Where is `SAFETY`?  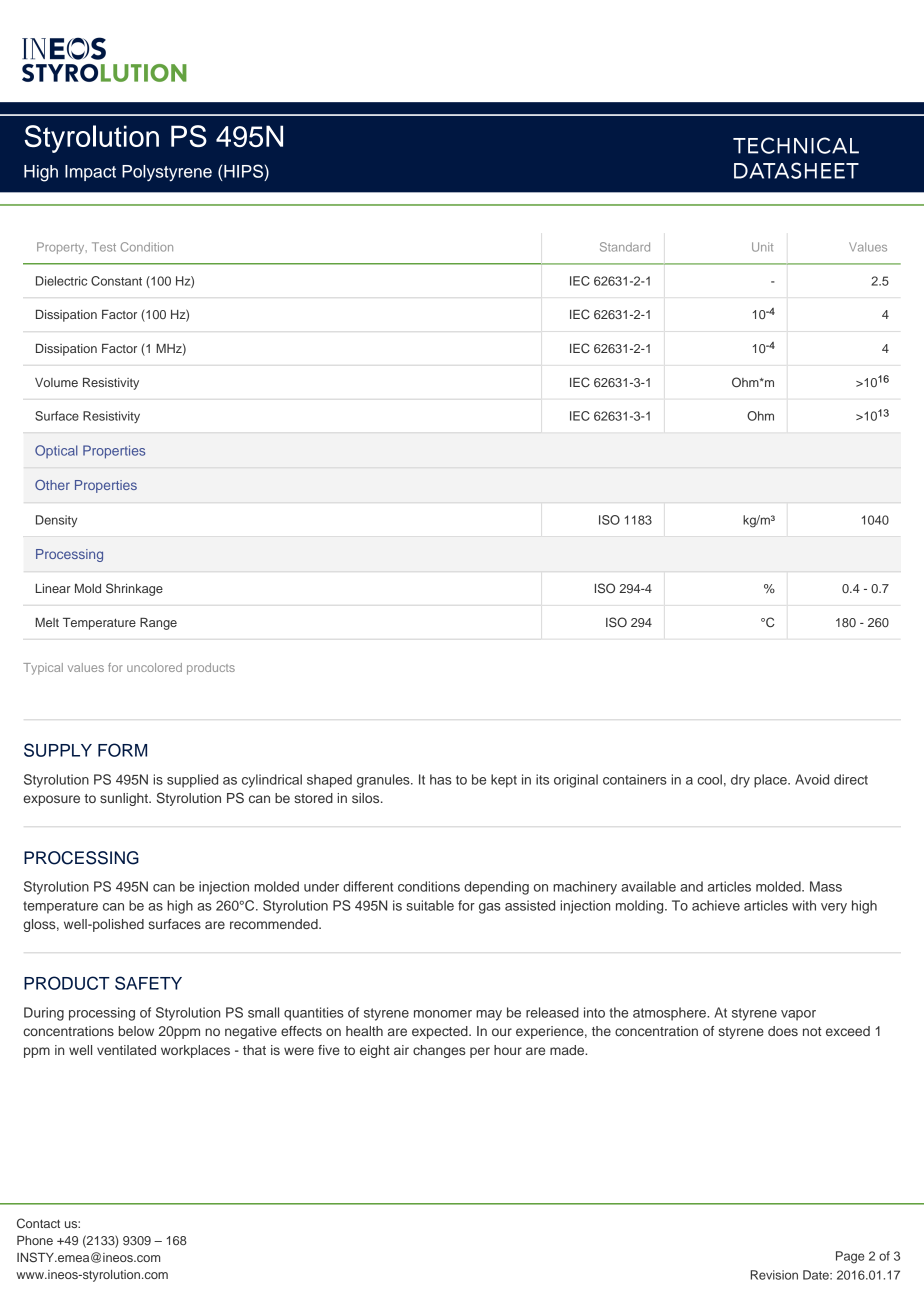
SAFETY is located at coordinates (148, 983).
